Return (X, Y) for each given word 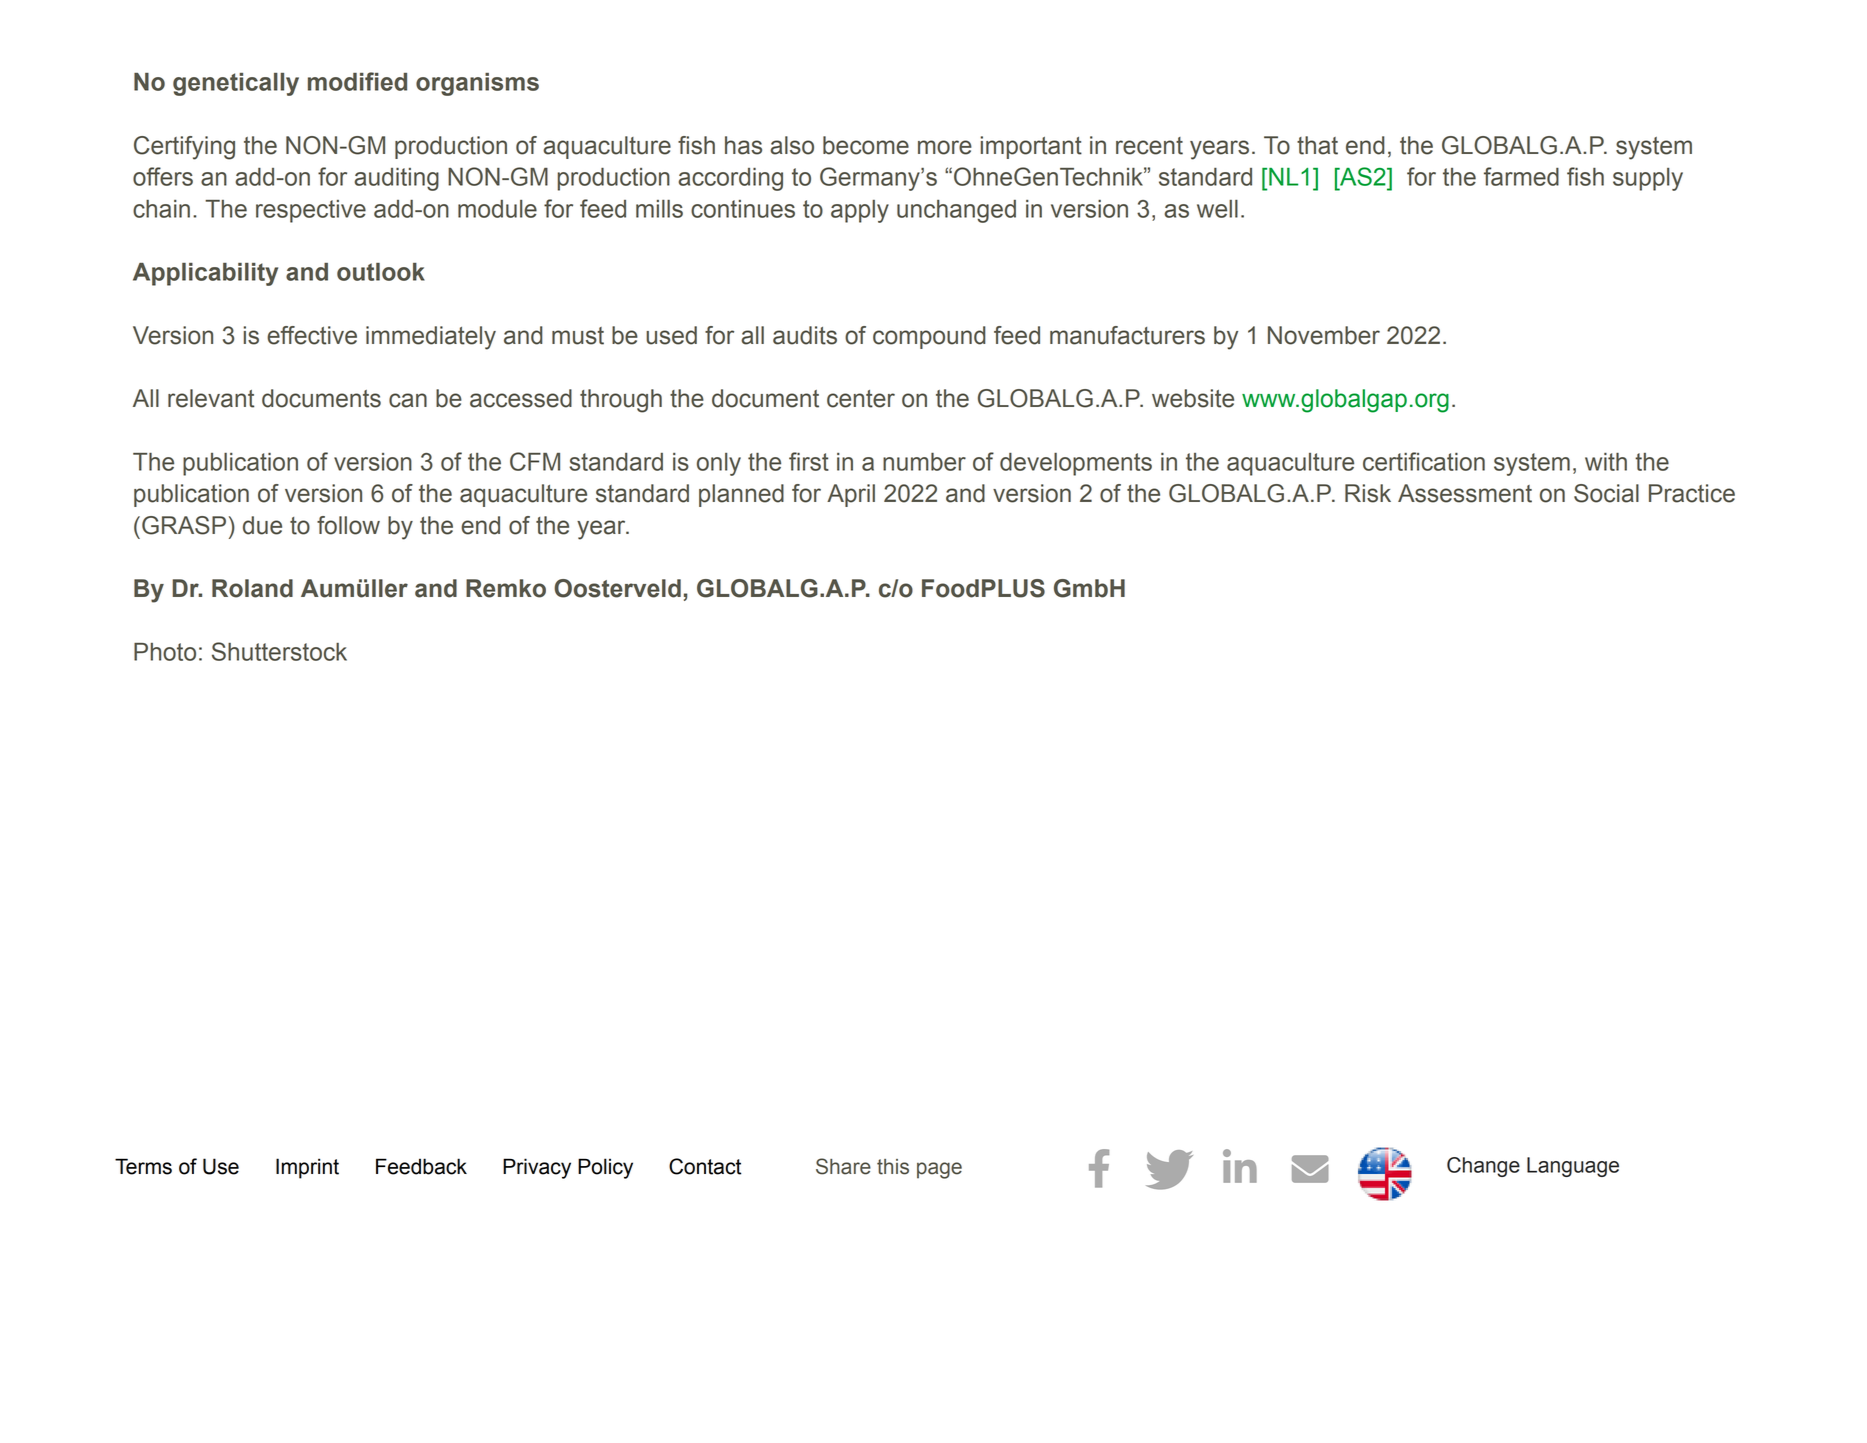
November (1324, 335)
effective (312, 335)
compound (929, 337)
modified (357, 81)
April (851, 495)
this (893, 1167)
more (945, 147)
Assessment (1465, 493)
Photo (165, 652)
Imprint (307, 1168)
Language (1573, 1167)
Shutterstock (279, 651)
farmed (1521, 176)
